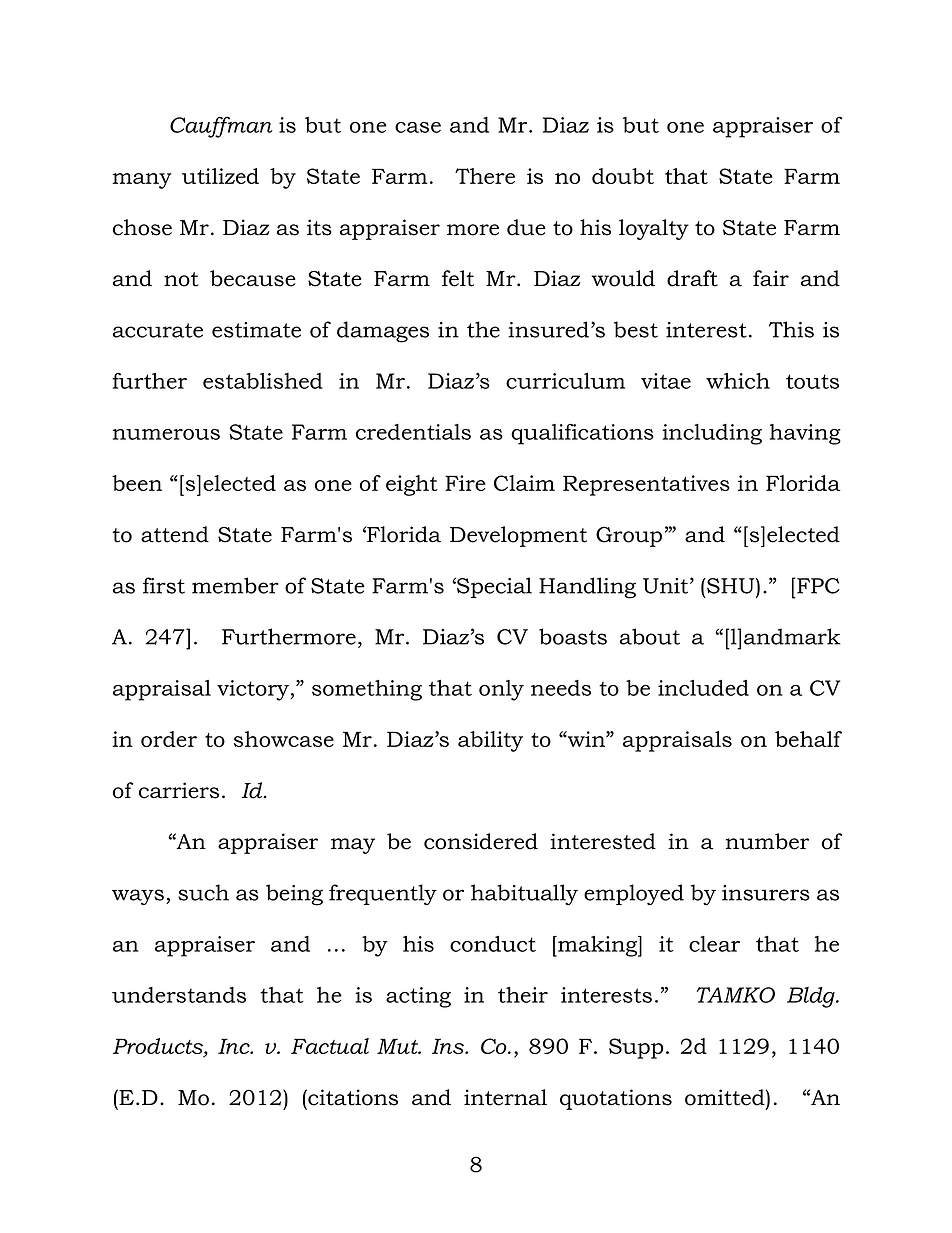 The width and height of the screenshot is (952, 1233). Describe the element at coordinates (654, 229) in the screenshot. I see `loyalty` at that location.
